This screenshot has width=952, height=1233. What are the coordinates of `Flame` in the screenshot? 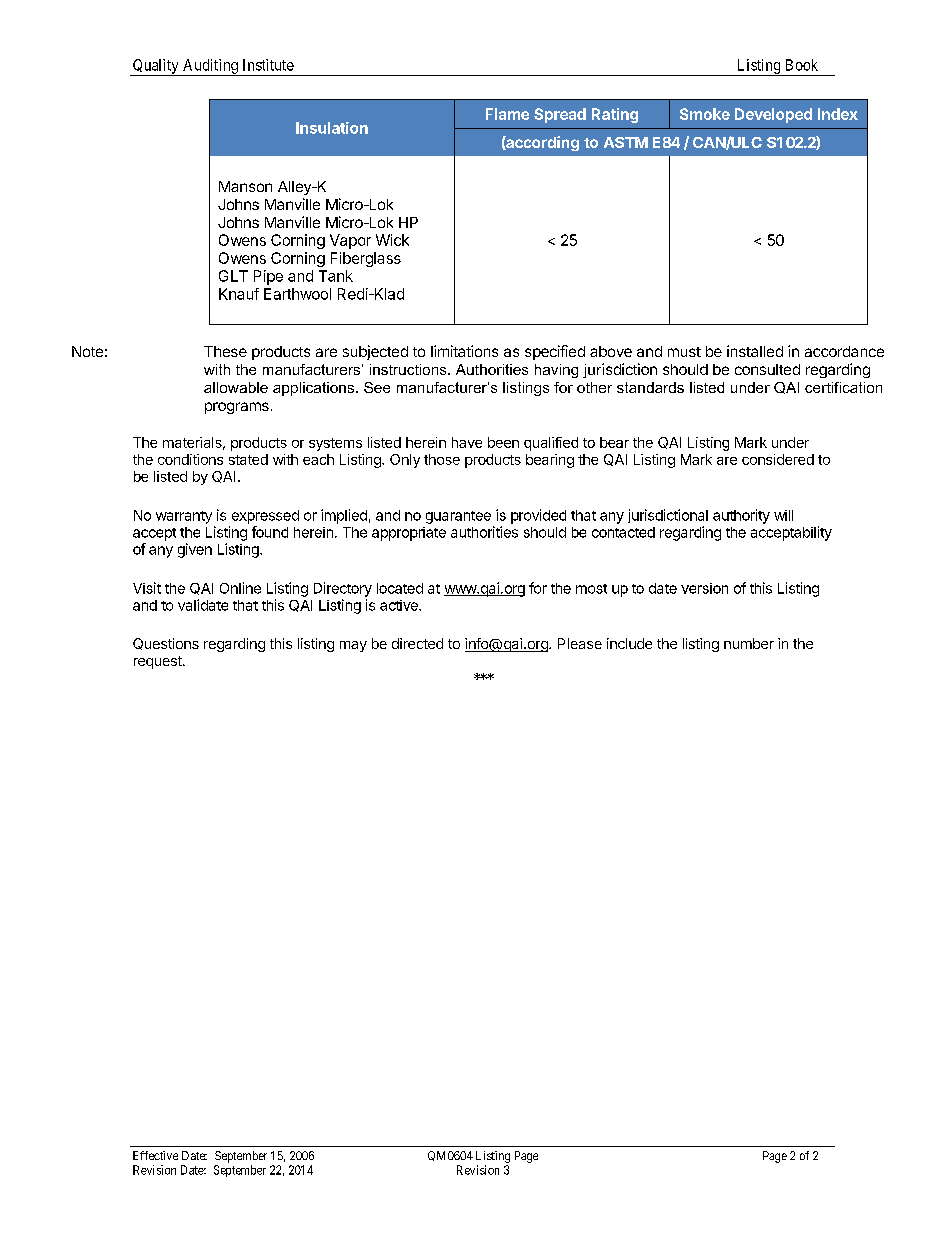 It's located at (507, 114).
